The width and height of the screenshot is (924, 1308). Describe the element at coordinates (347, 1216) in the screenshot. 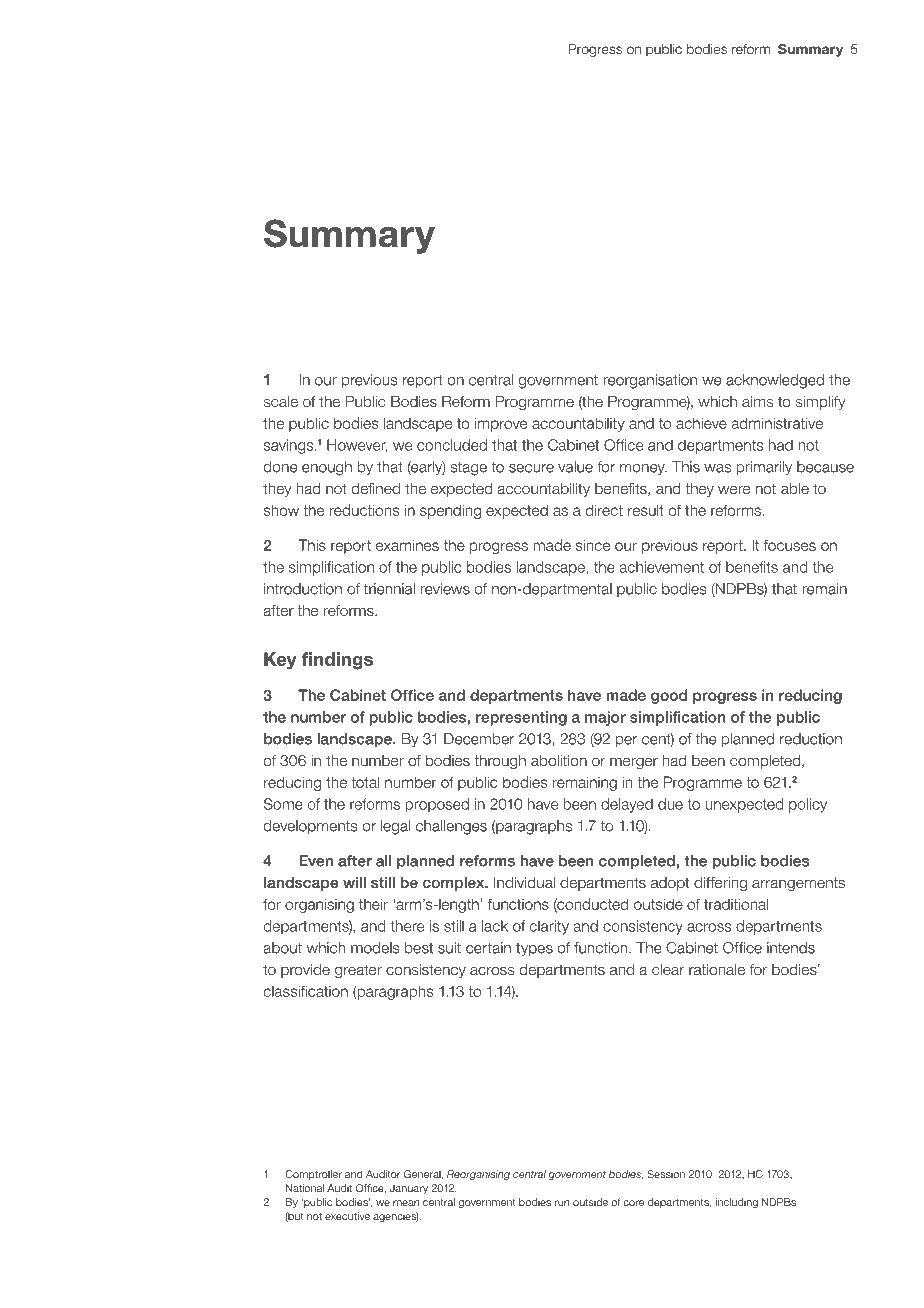

I see `executive` at that location.
